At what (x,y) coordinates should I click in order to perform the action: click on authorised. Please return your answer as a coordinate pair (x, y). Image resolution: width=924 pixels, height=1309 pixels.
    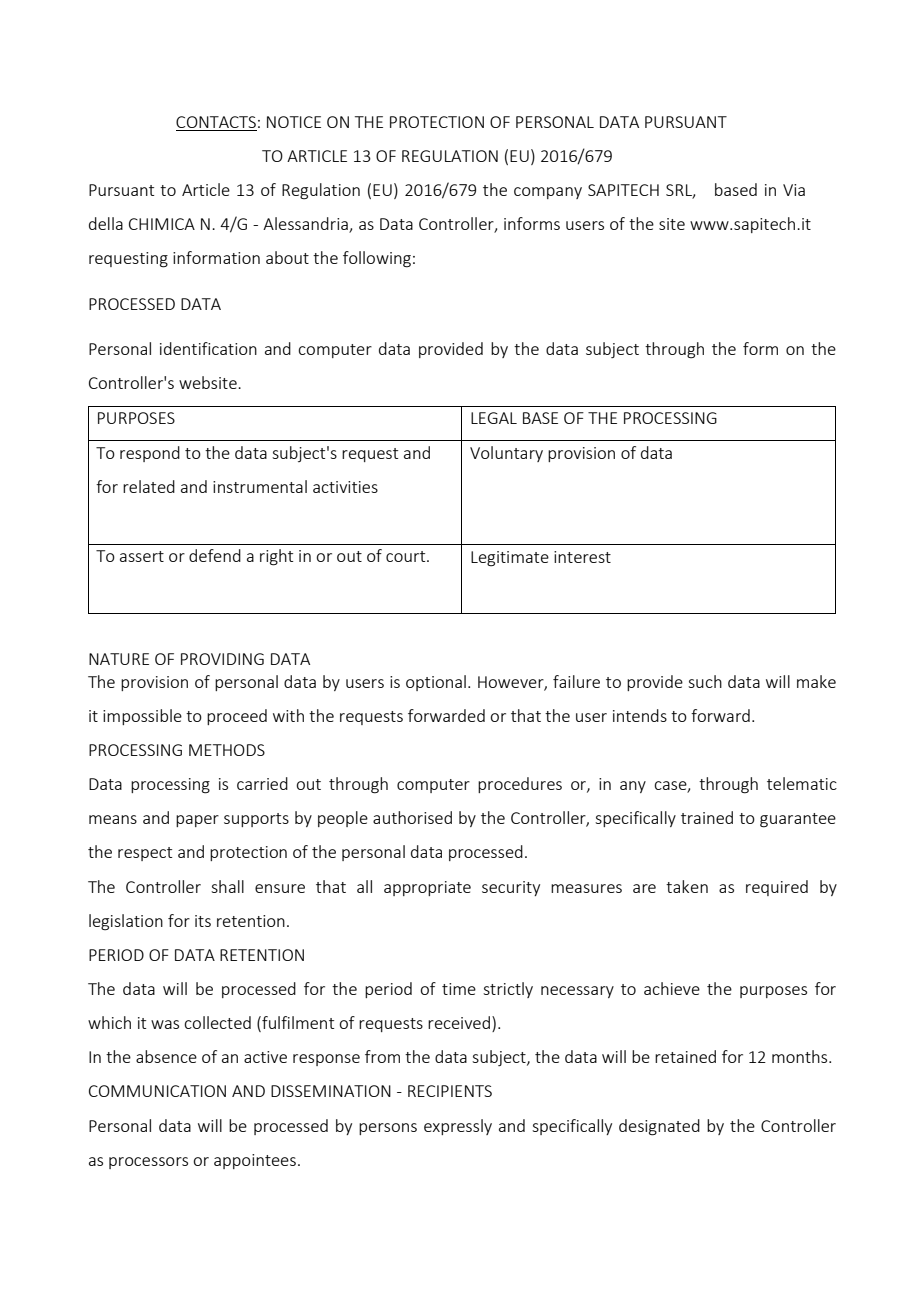
    Looking at the image, I should click on (412, 817).
